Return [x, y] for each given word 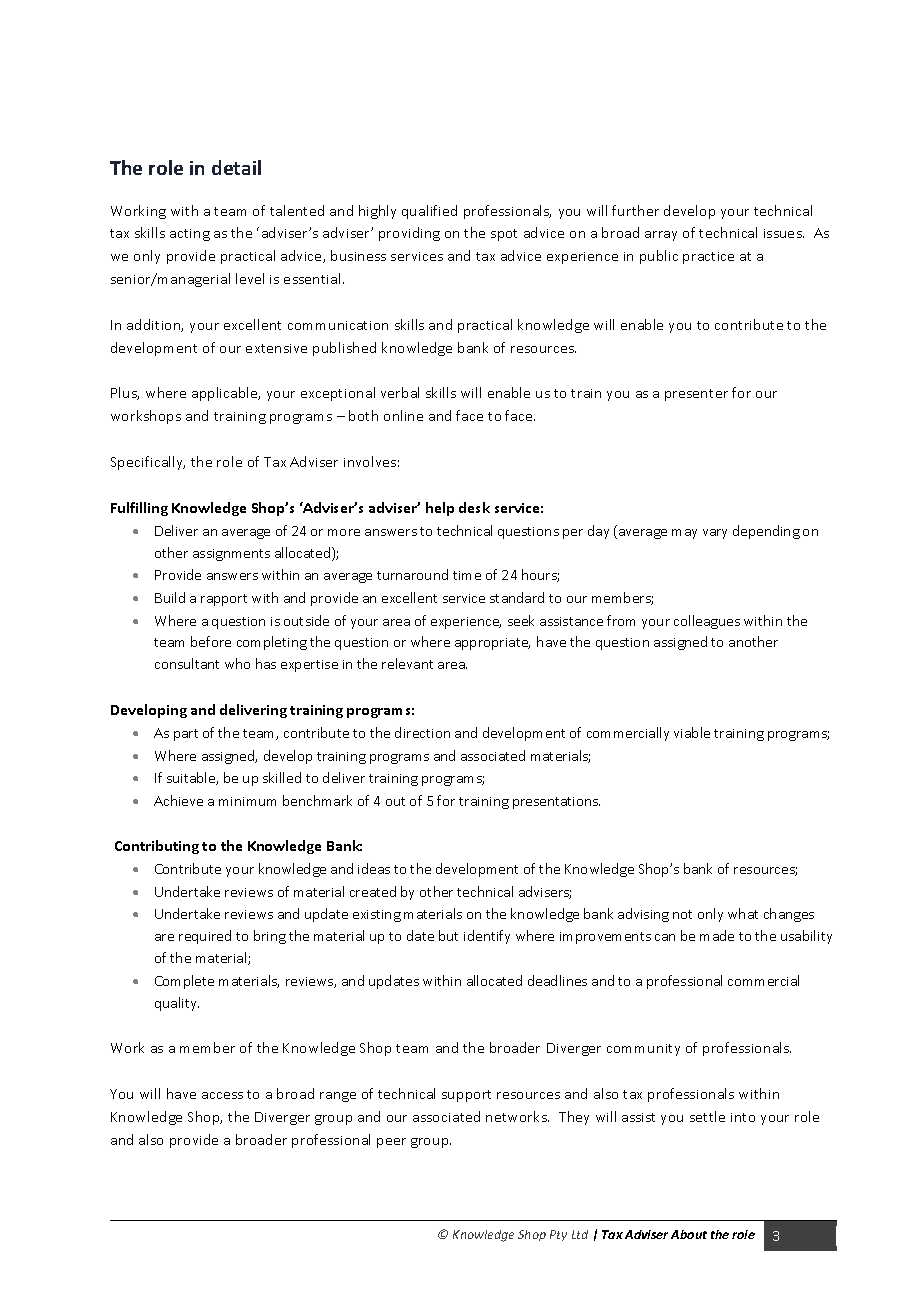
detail [236, 167]
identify [487, 937]
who [237, 663]
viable [692, 732]
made [717, 935]
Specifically [148, 463]
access [222, 1095]
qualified [429, 212]
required [205, 937]
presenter [696, 395]
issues [784, 233]
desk [474, 507]
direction [422, 732]
